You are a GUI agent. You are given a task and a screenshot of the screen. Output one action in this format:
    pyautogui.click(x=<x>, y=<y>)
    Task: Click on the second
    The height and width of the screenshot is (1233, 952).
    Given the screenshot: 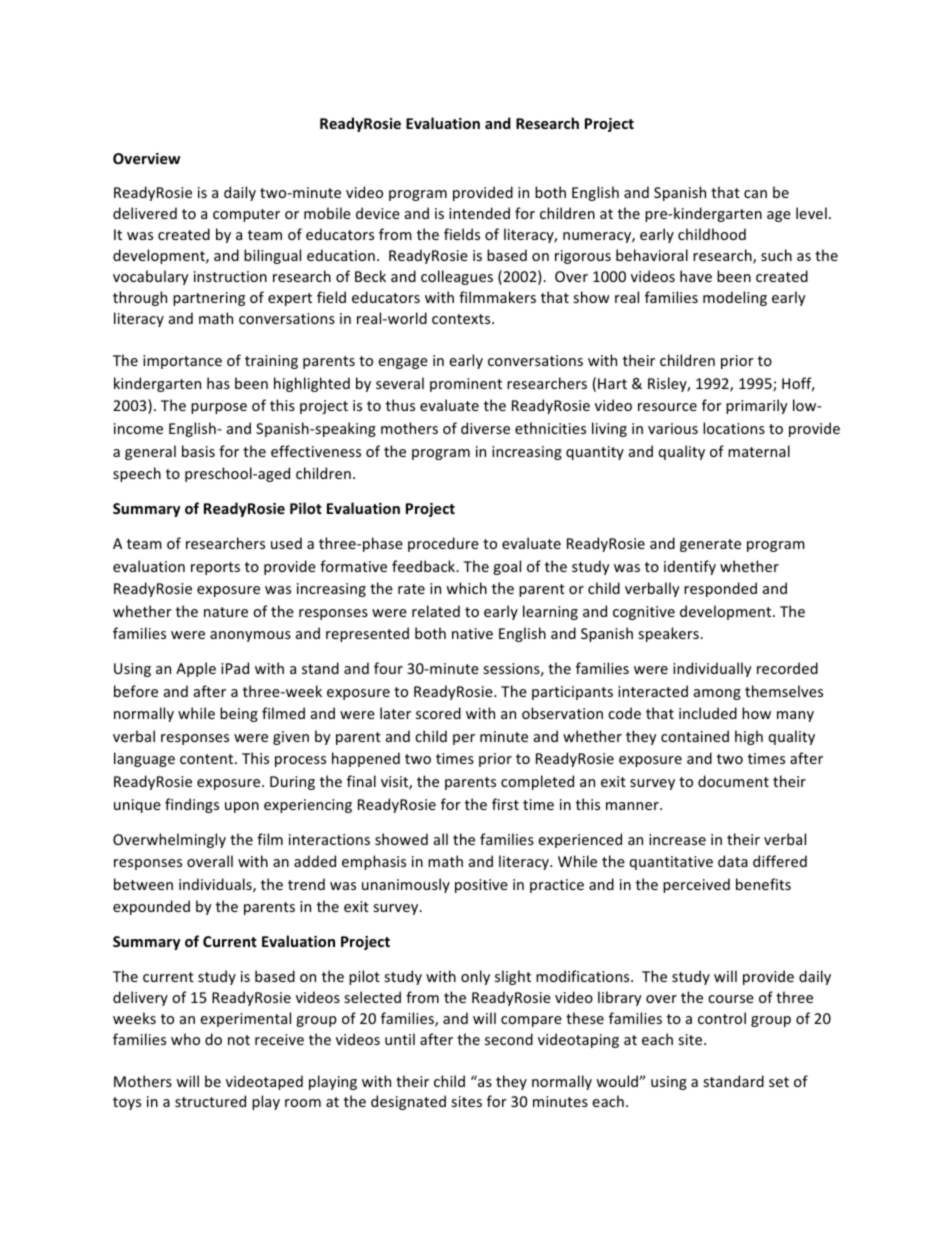 What is the action you would take?
    pyautogui.click(x=509, y=1039)
